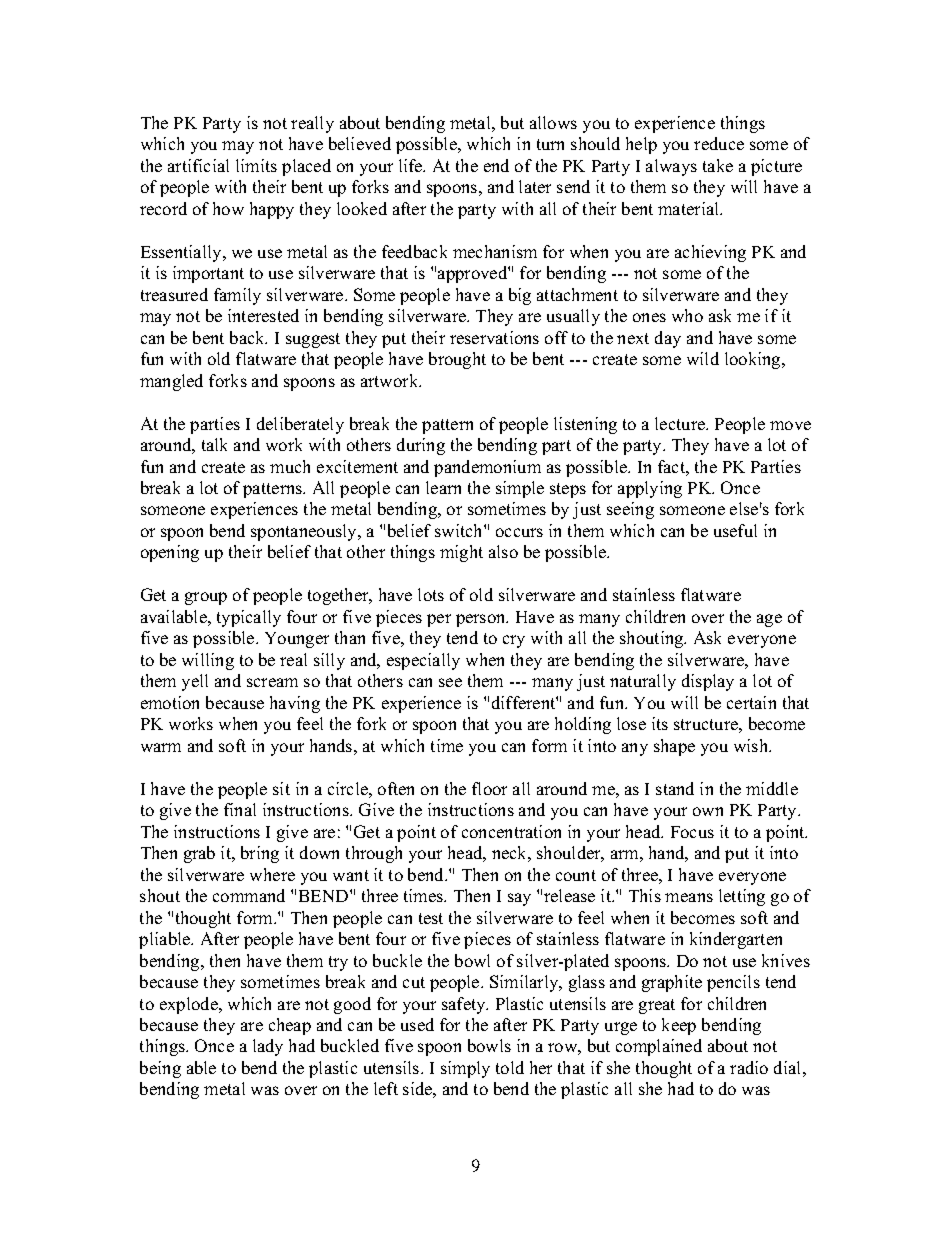 Image resolution: width=952 pixels, height=1233 pixels. Describe the element at coordinates (281, 788) in the screenshot. I see `sit` at that location.
